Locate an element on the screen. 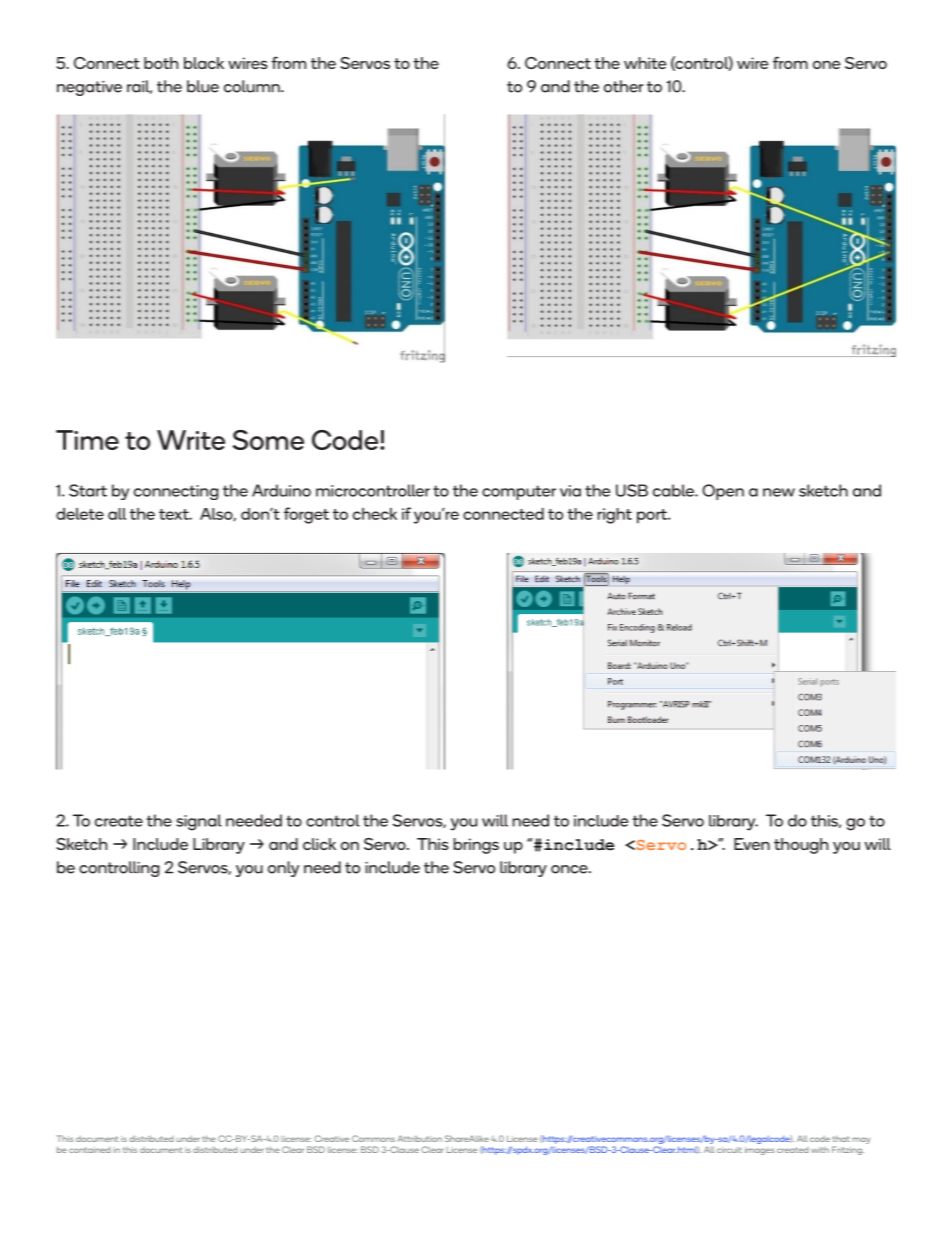 The height and width of the screenshot is (1233, 952). one is located at coordinates (827, 64).
